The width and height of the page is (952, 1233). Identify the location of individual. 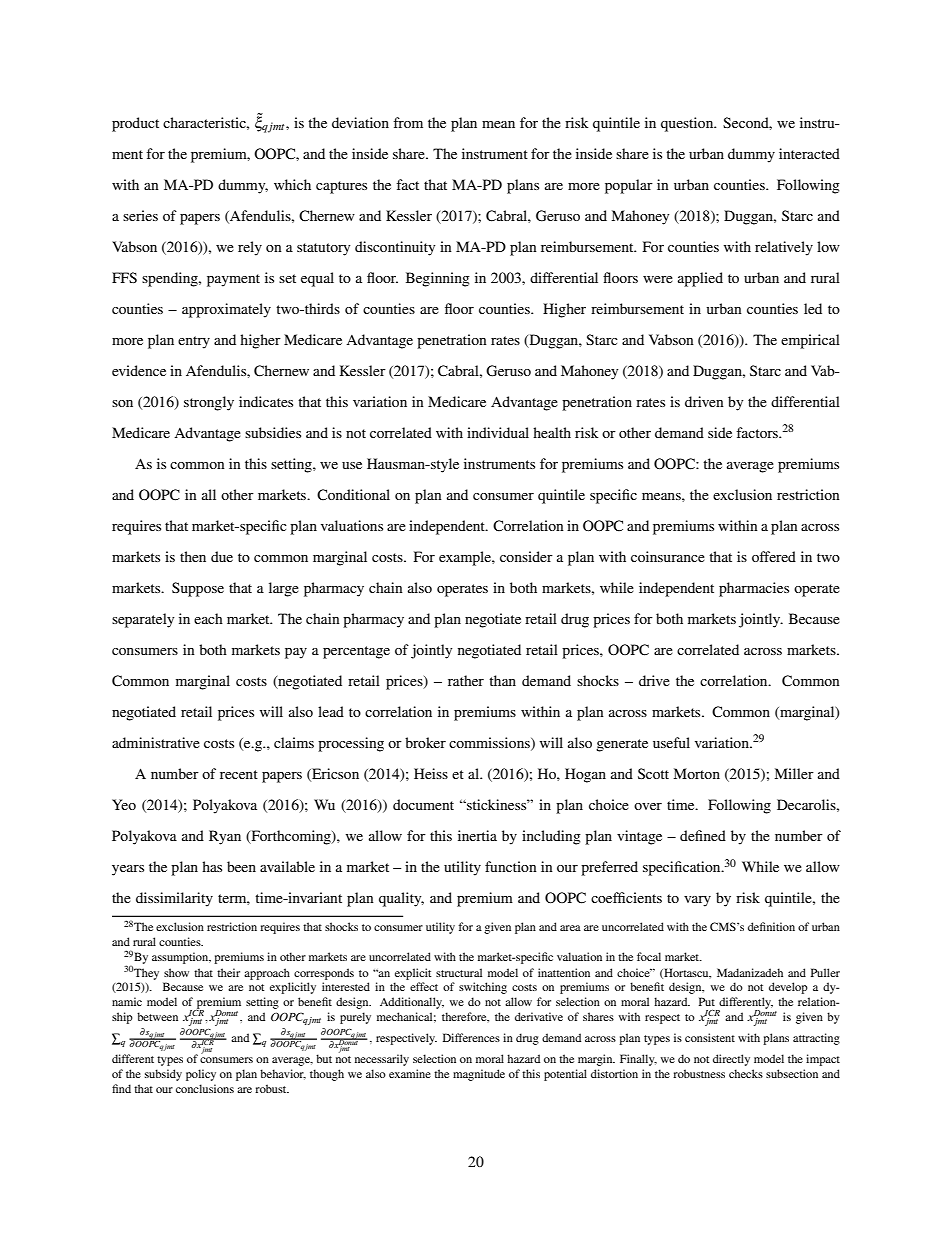
(498, 432).
